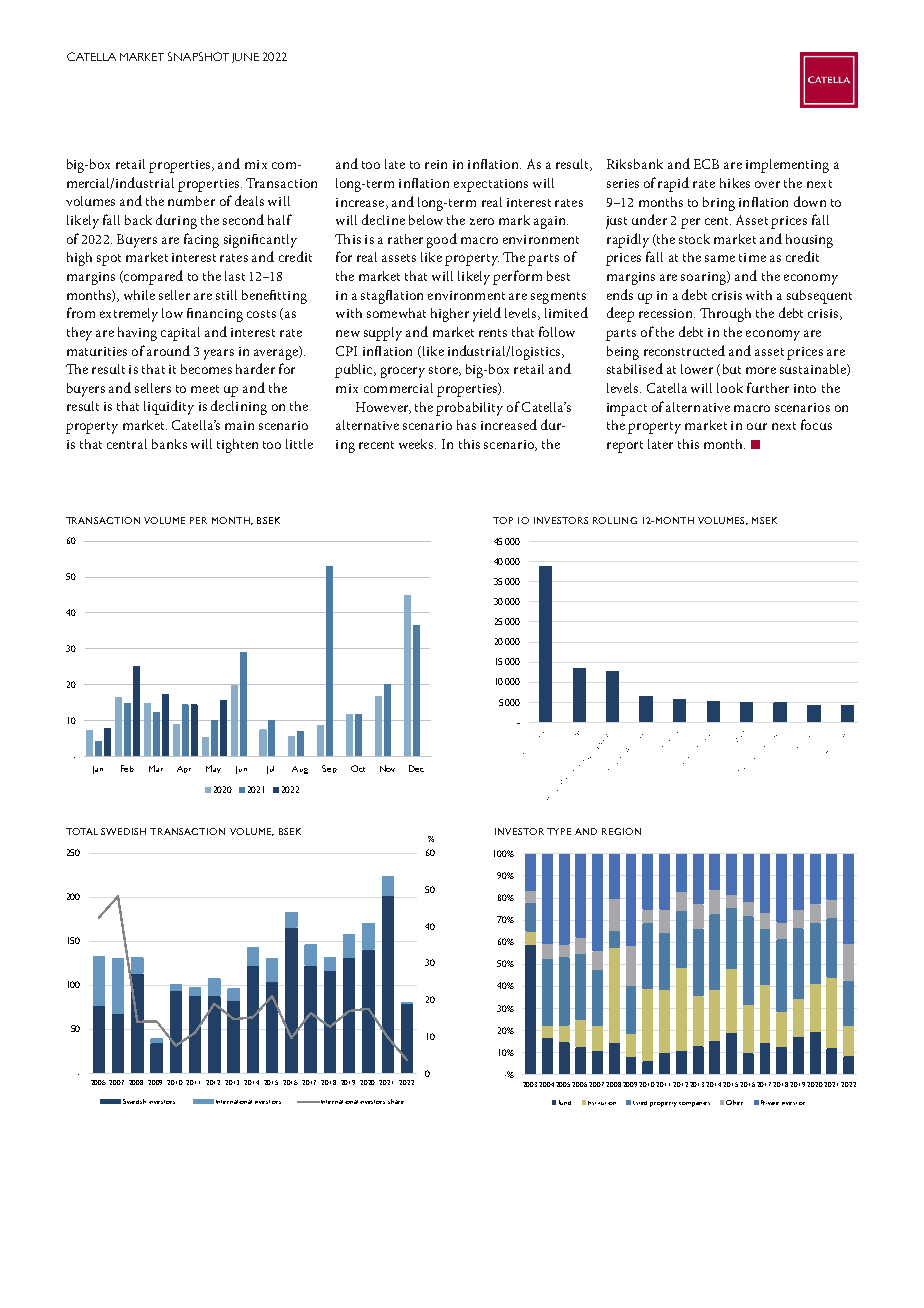 This document has width=924, height=1308. I want to click on while, so click(139, 295).
